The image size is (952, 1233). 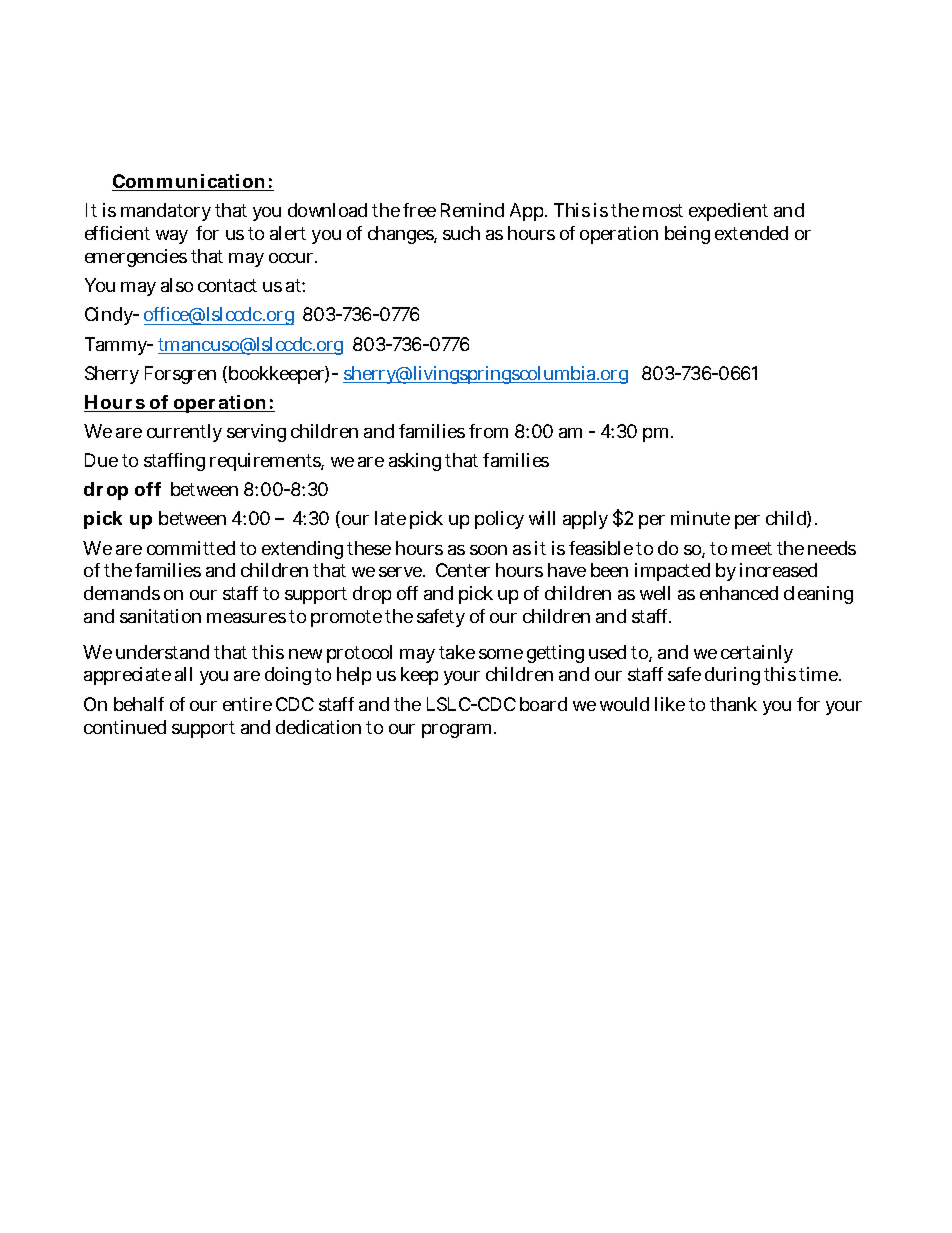 I want to click on expedient, so click(x=728, y=212).
